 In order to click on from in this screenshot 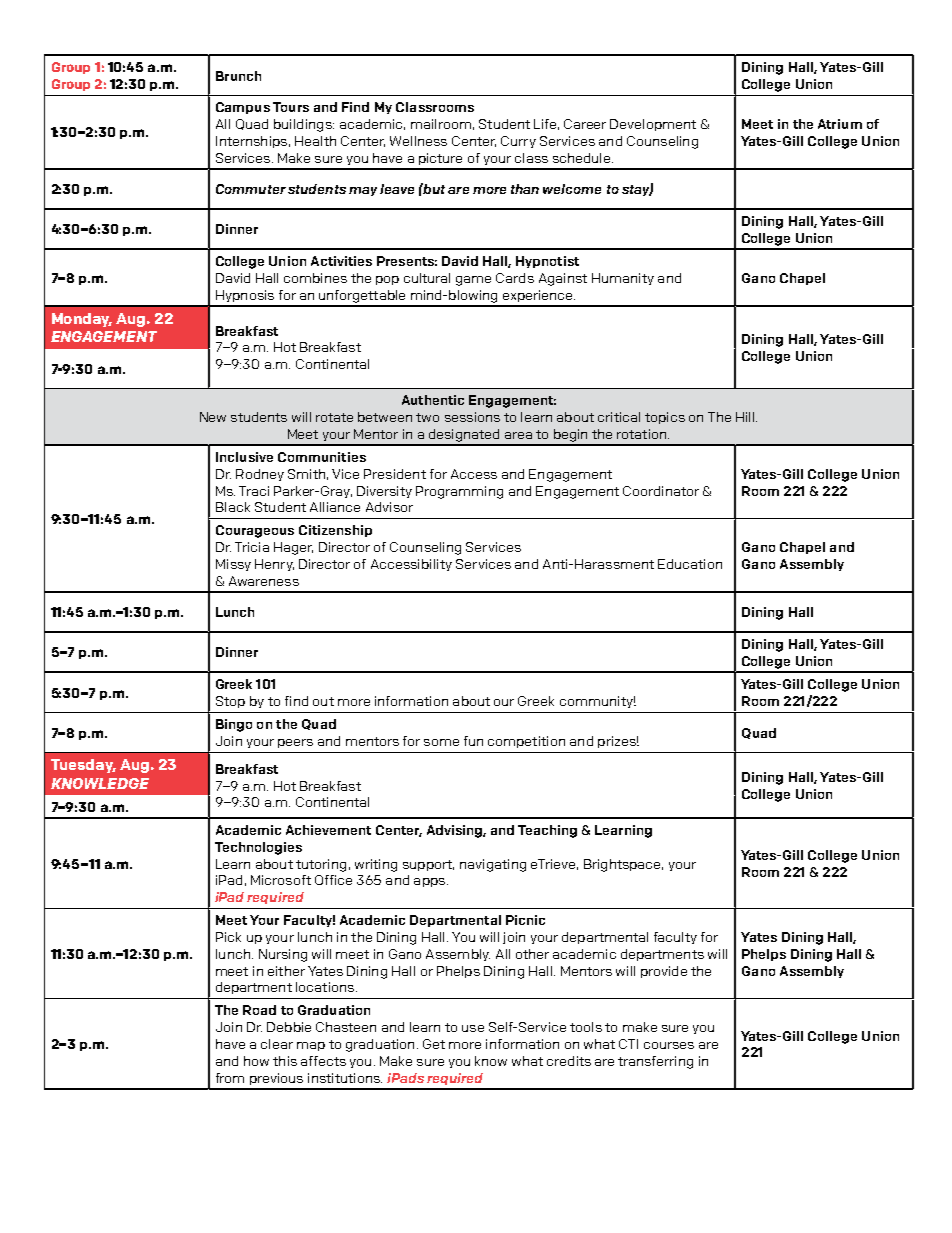, I will do `click(230, 1078)`.
